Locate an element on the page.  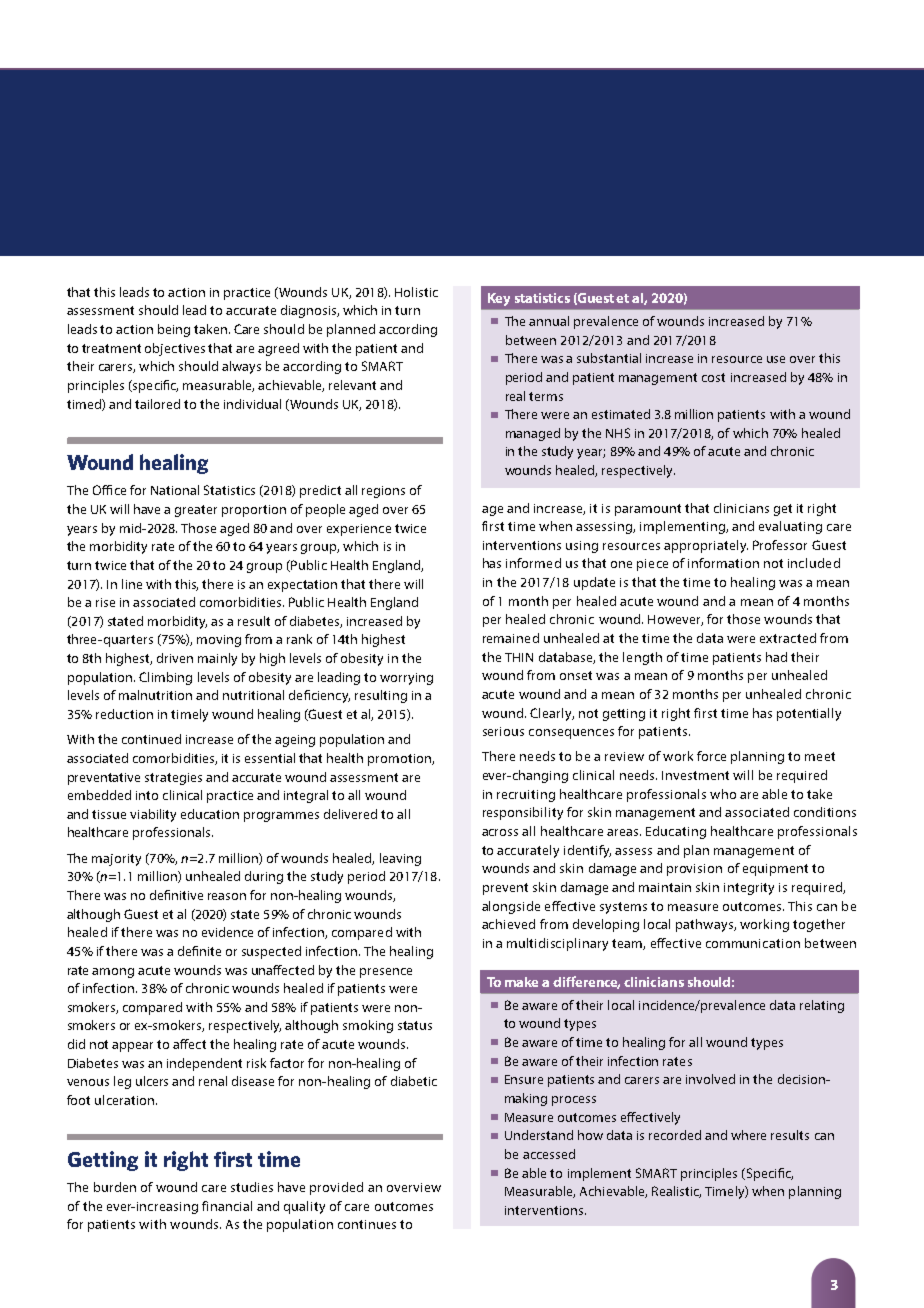
being is located at coordinates (174, 330).
